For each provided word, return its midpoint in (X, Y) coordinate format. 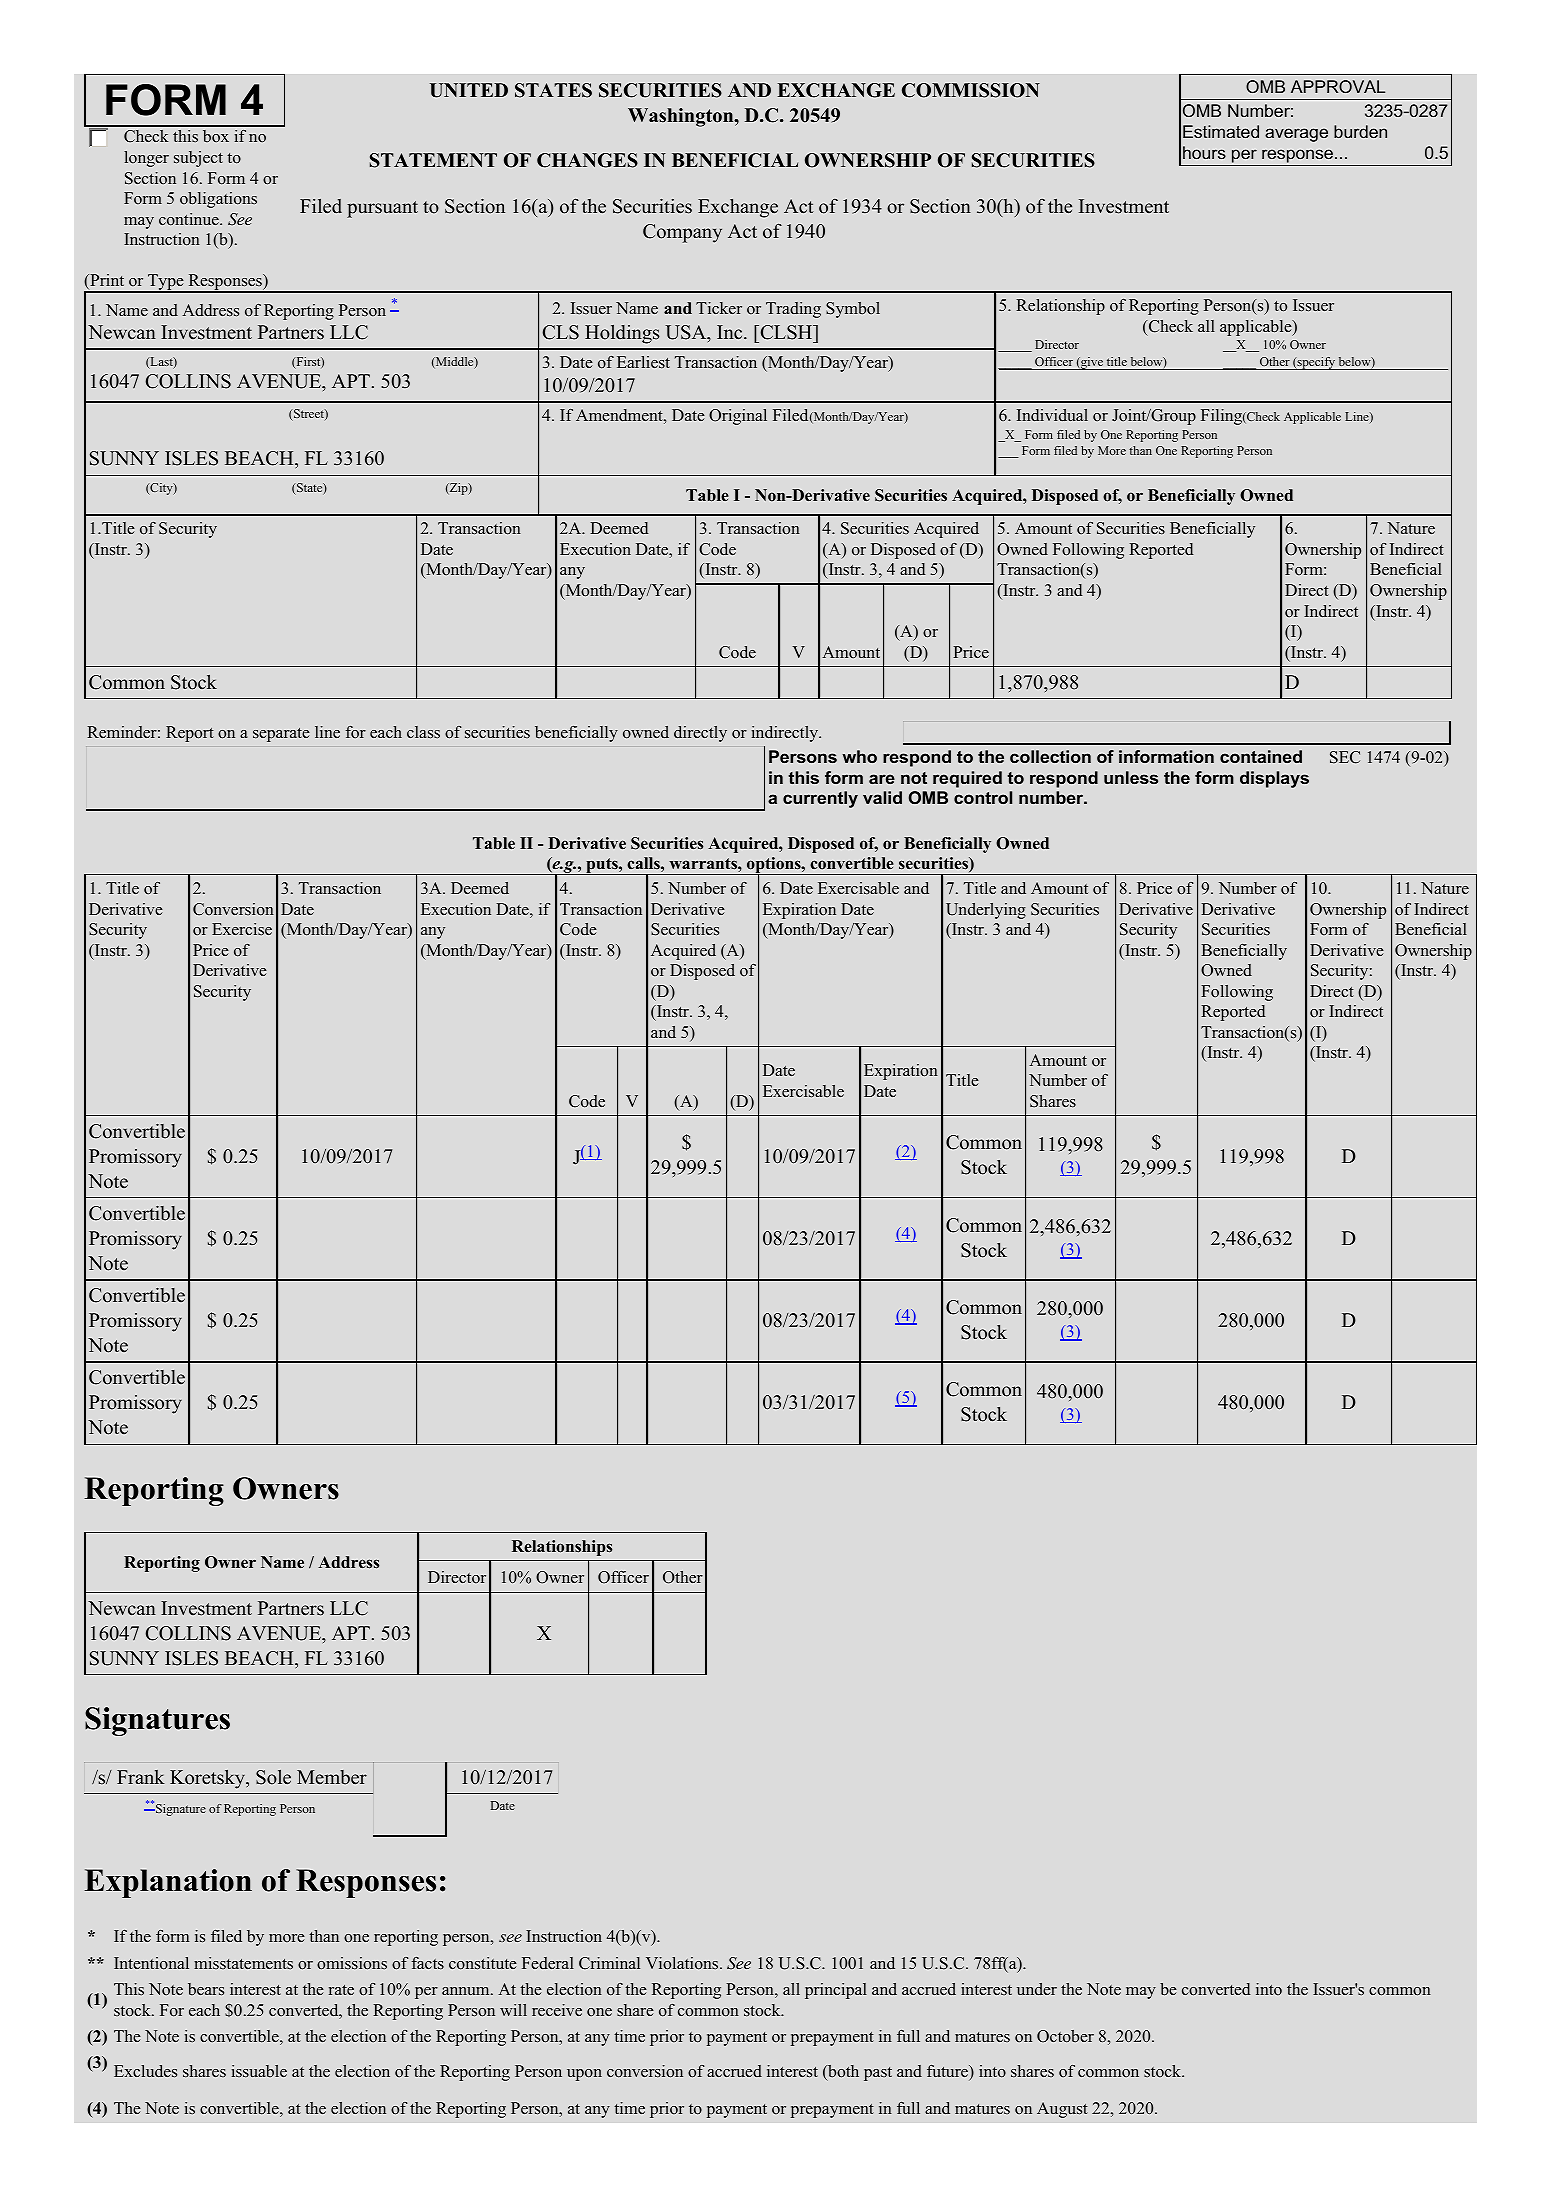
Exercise (242, 929)
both (842, 2072)
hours (1204, 152)
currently (820, 799)
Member (332, 1777)
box (216, 136)
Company (682, 233)
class (423, 732)
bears (206, 1989)
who (859, 756)
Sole (273, 1777)
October (1065, 2036)
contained (1261, 756)
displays (1274, 779)
